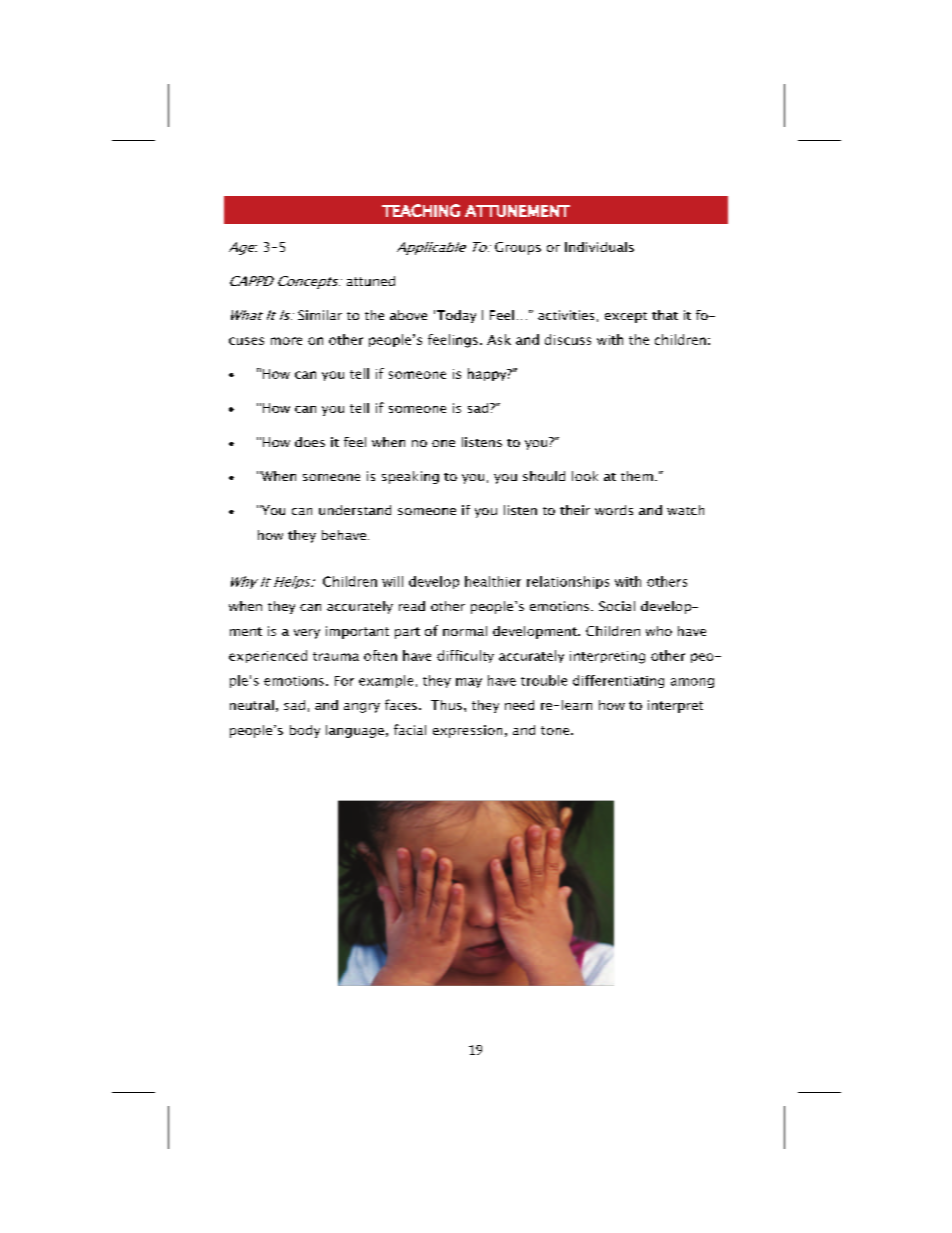  I want to click on Similar, so click(320, 315).
